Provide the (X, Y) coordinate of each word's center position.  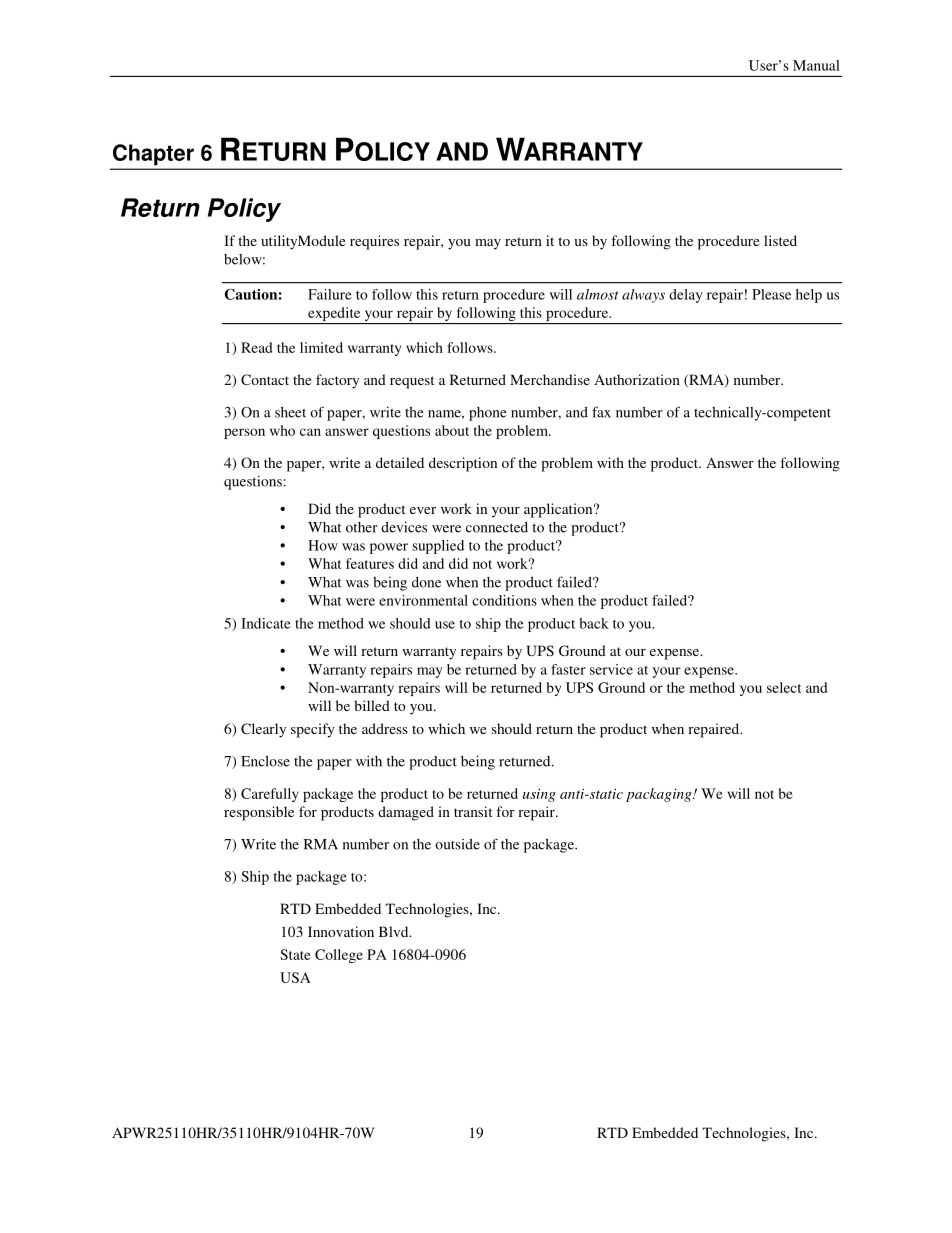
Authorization (637, 379)
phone (488, 414)
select (784, 687)
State (295, 954)
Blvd (395, 931)
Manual (816, 65)
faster (568, 669)
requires (374, 242)
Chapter (153, 154)
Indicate (266, 623)
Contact (265, 379)
